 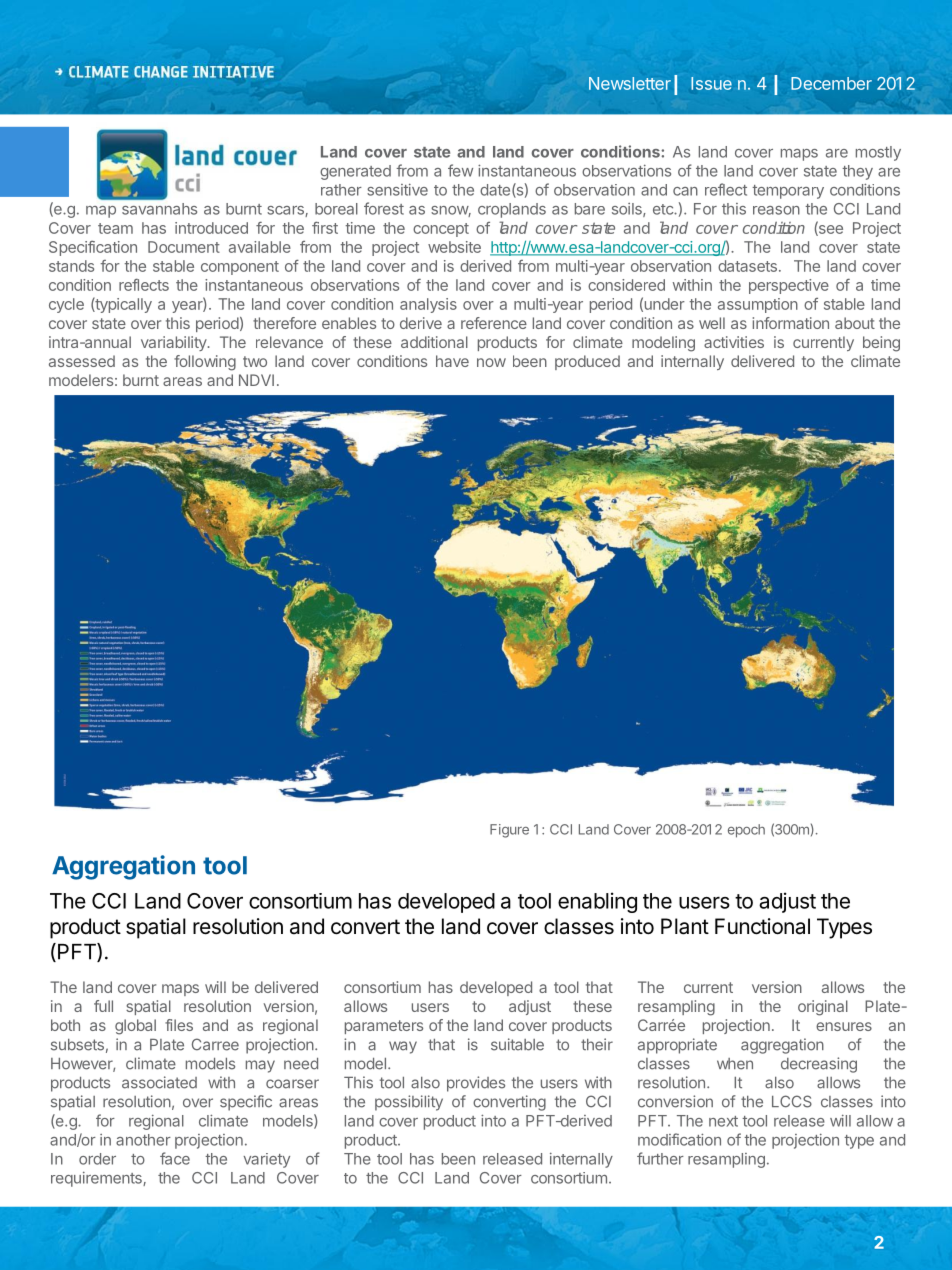 What do you see at coordinates (175, 1158) in the screenshot?
I see `face` at bounding box center [175, 1158].
